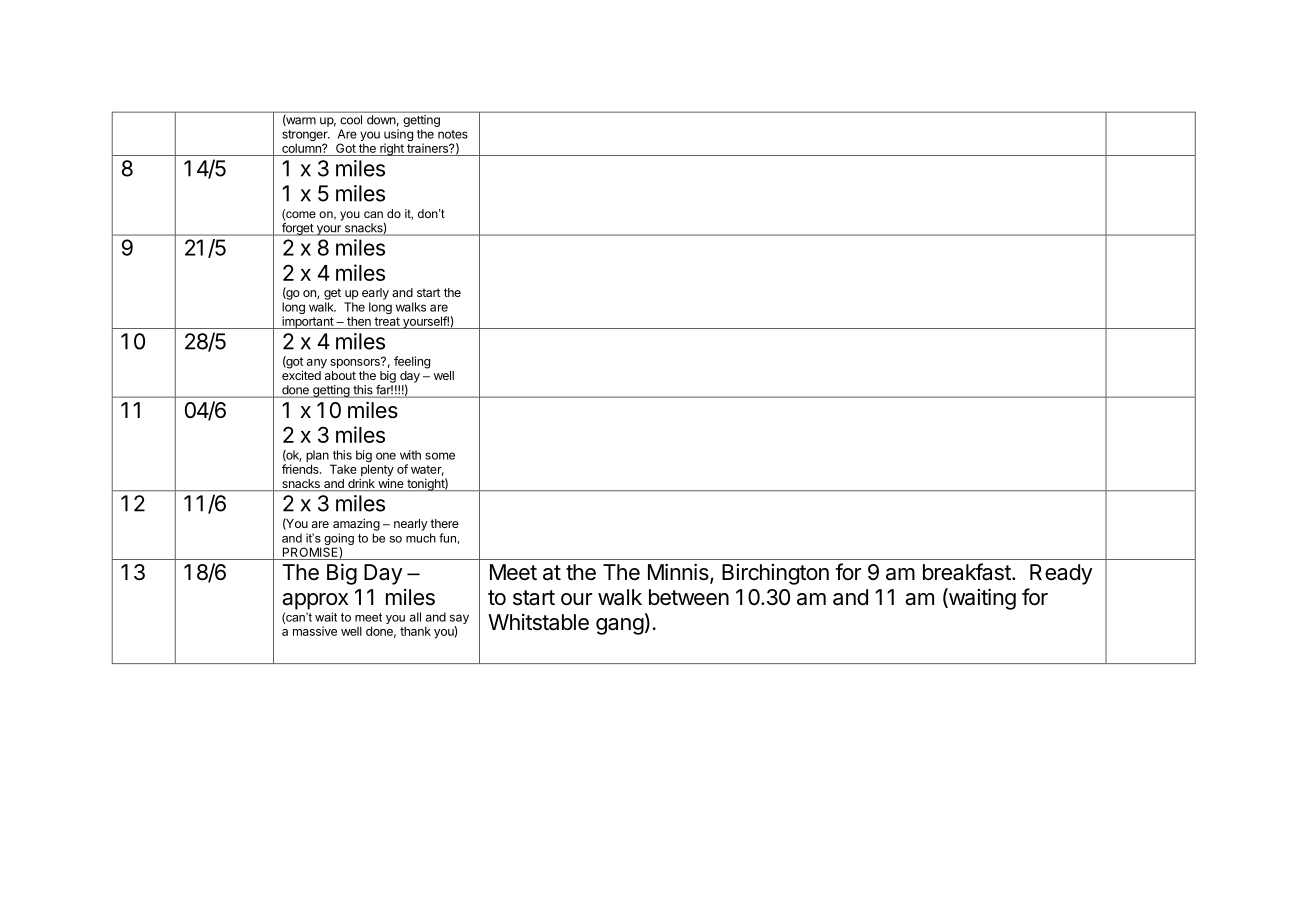 This screenshot has width=1307, height=924. What do you see at coordinates (967, 572) in the screenshot?
I see `breakfast` at bounding box center [967, 572].
